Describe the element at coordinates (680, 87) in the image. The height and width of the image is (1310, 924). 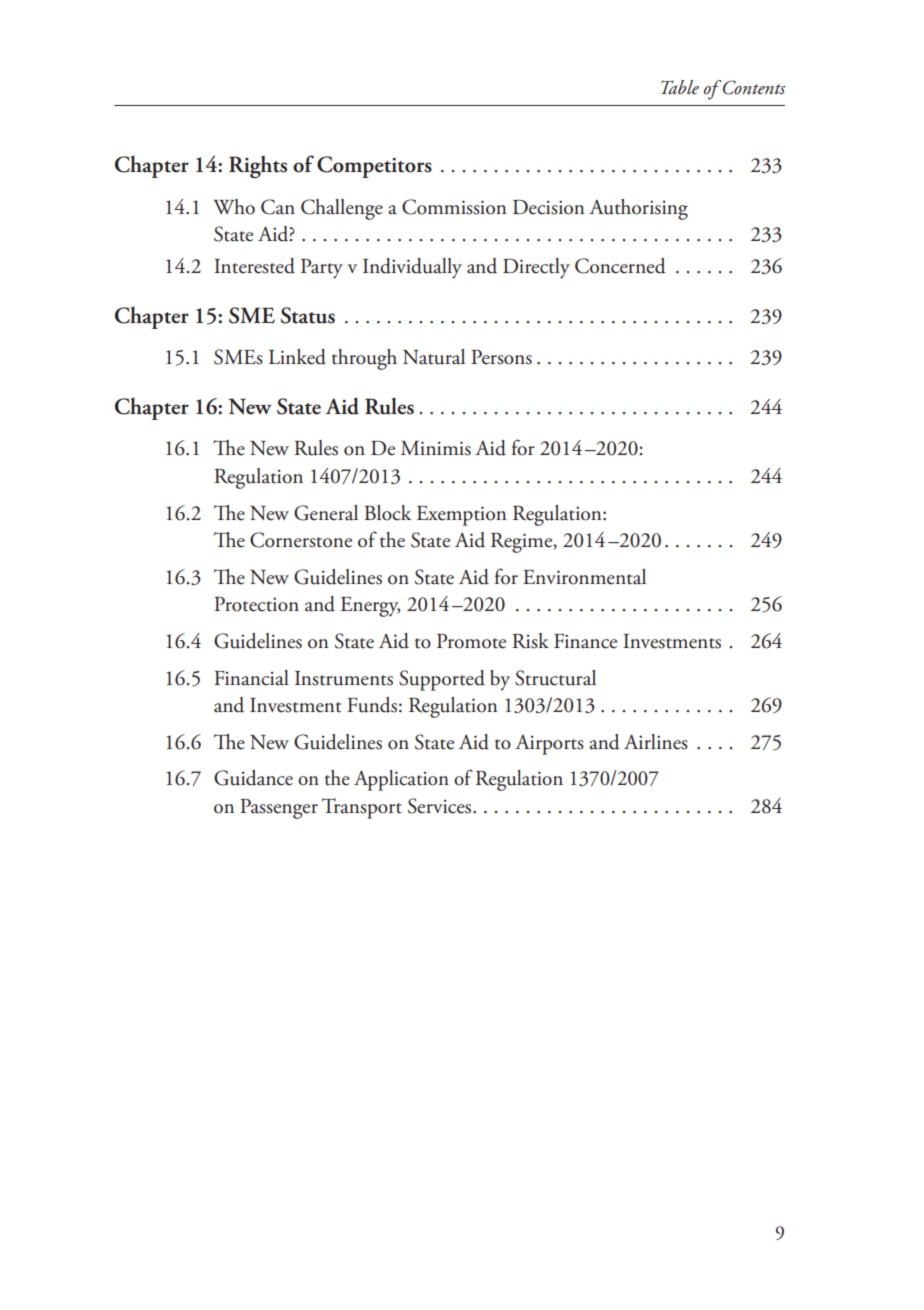
I see `Table` at that location.
